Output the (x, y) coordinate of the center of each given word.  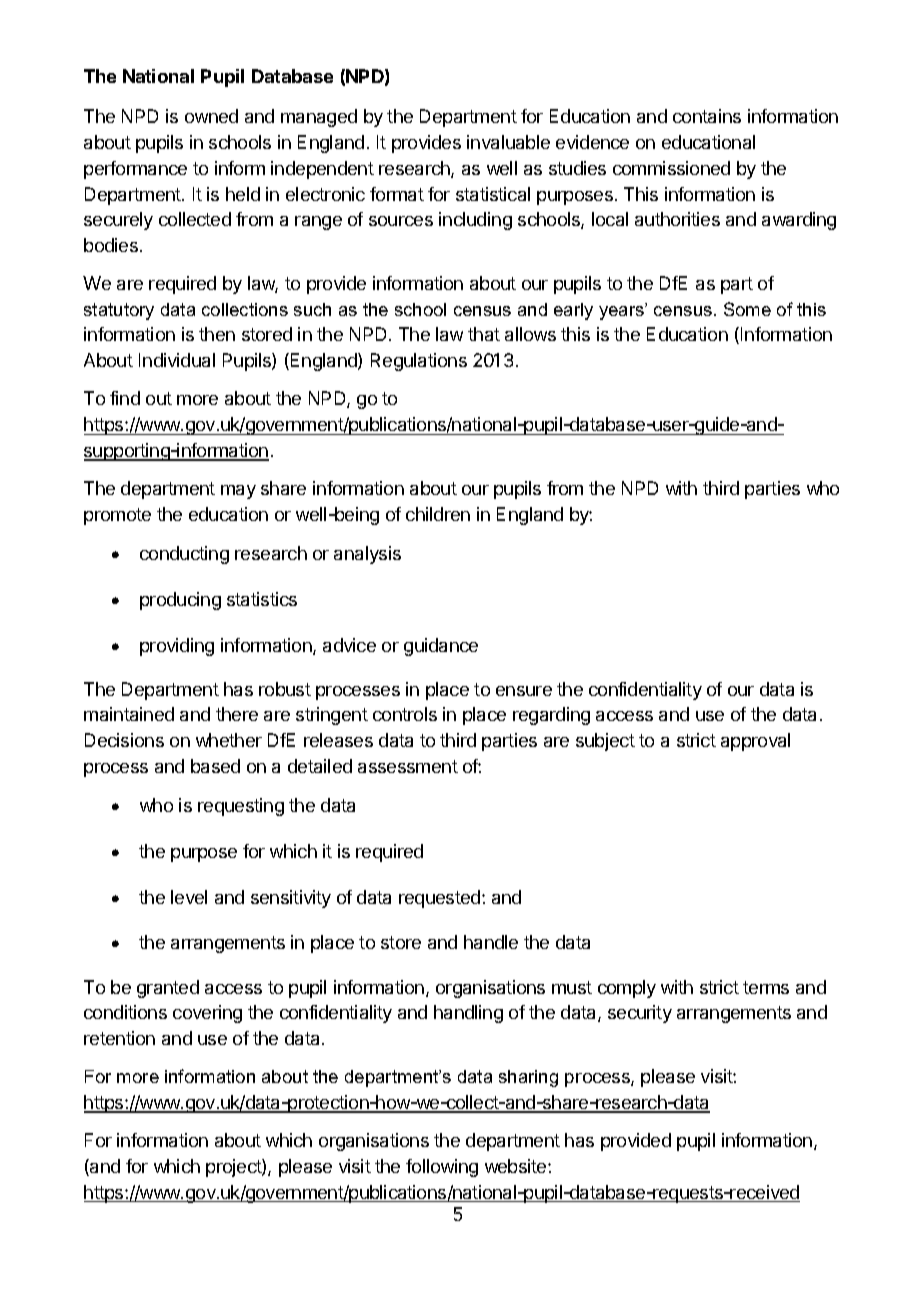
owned (211, 116)
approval (755, 742)
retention (119, 1038)
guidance (441, 647)
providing (177, 647)
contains (707, 116)
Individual (177, 360)
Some (747, 309)
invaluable (508, 142)
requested (439, 899)
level (189, 897)
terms (766, 987)
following (442, 1168)
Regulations (419, 362)
